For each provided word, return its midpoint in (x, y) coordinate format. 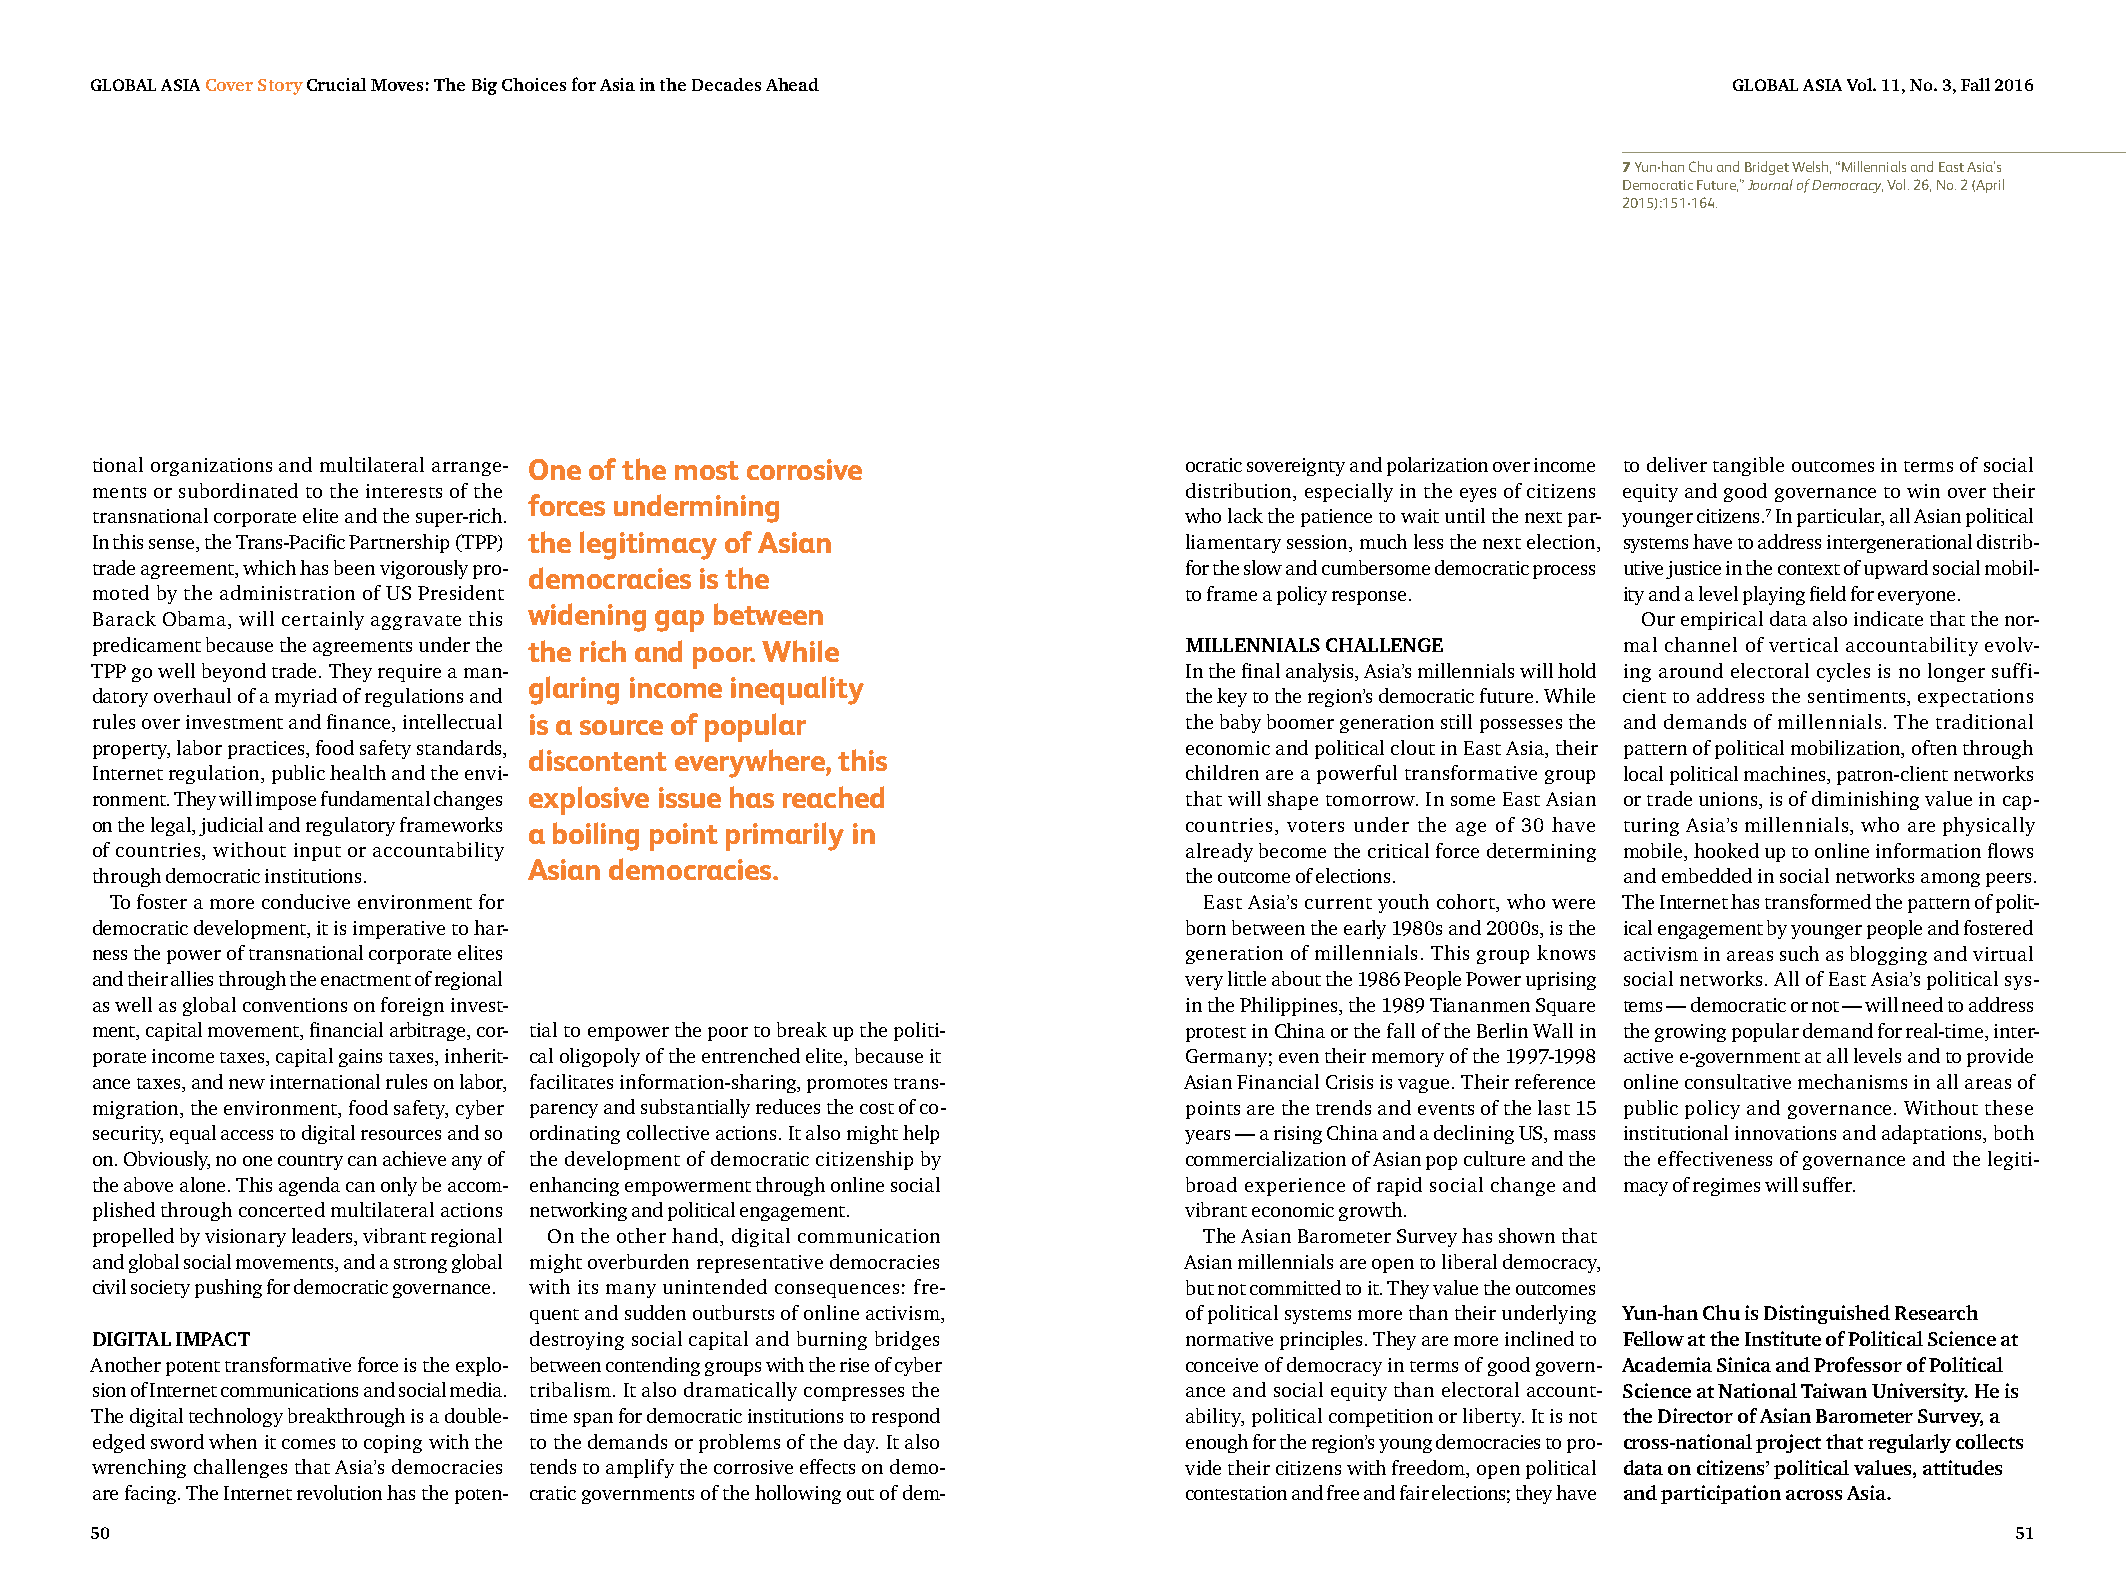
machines (1786, 773)
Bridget (1767, 168)
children (1222, 772)
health (358, 772)
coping (393, 1444)
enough (1217, 1443)
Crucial (336, 84)
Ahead (792, 84)
